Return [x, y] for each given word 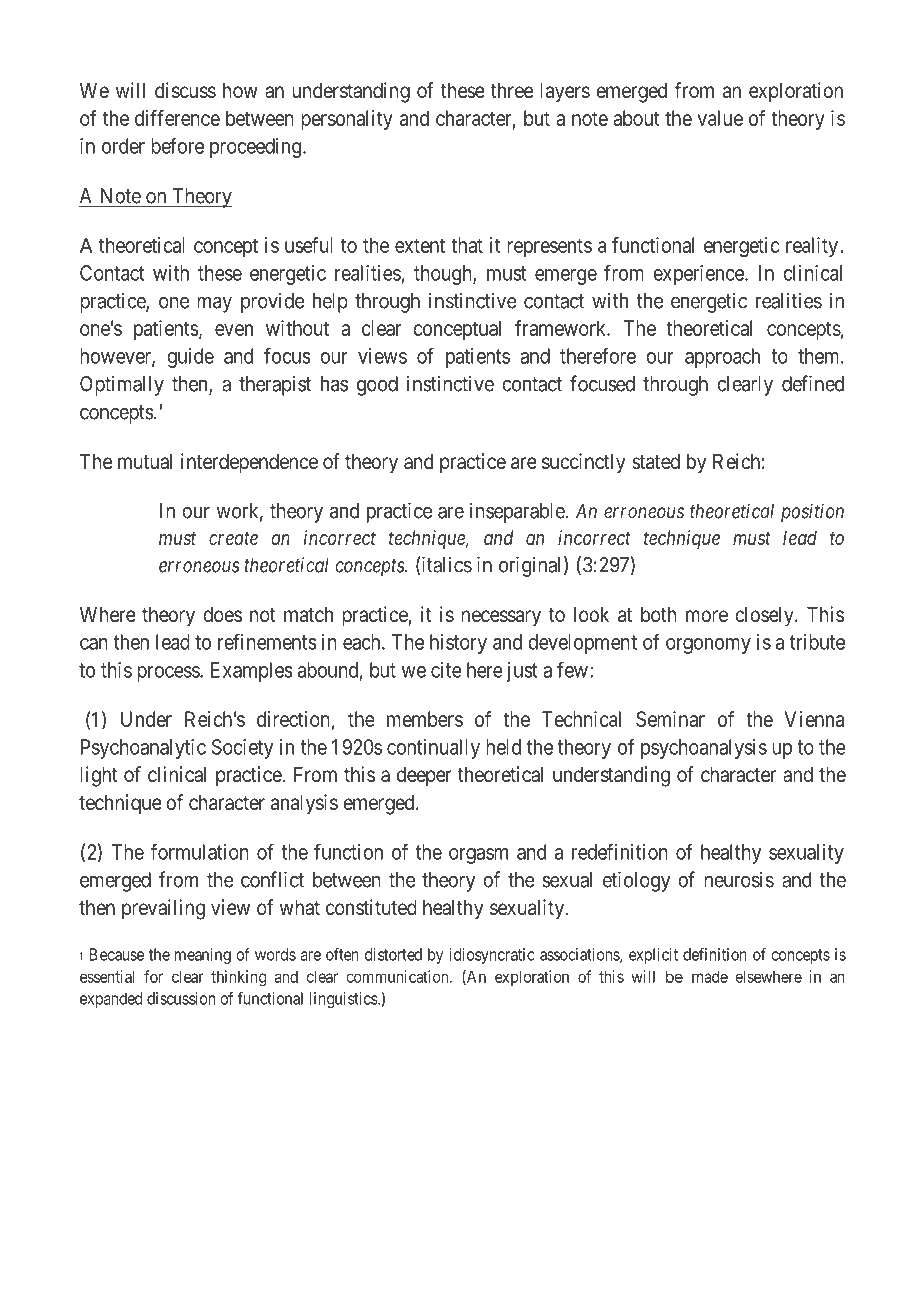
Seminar [670, 719]
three [512, 90]
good [377, 386]
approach [722, 358]
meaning [203, 956]
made [710, 976]
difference [177, 118]
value [720, 118]
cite [446, 670]
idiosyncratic [492, 956]
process [169, 674]
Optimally [122, 385]
